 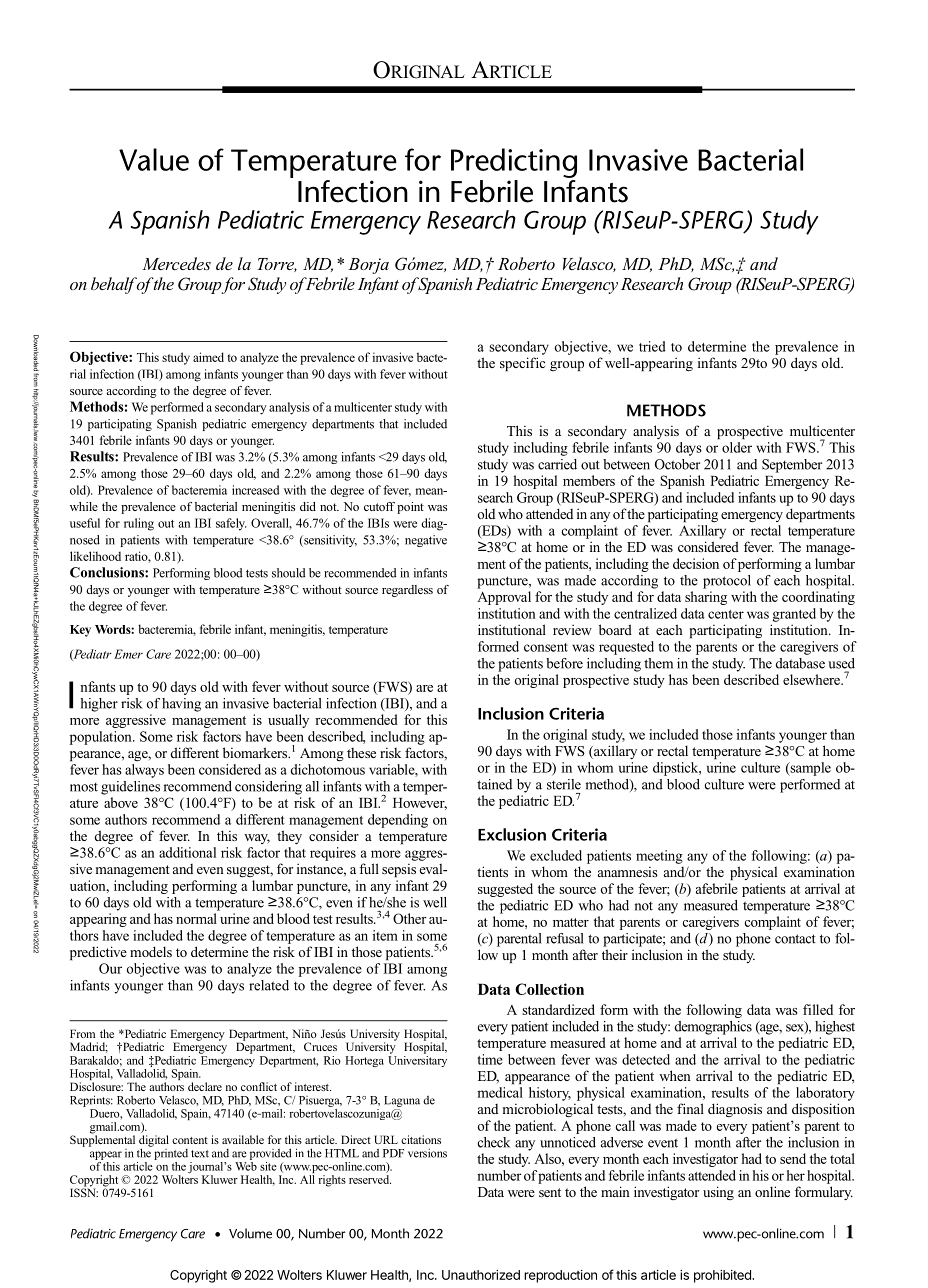 What do you see at coordinates (481, 1275) in the page?
I see `Unauthorized` at bounding box center [481, 1275].
